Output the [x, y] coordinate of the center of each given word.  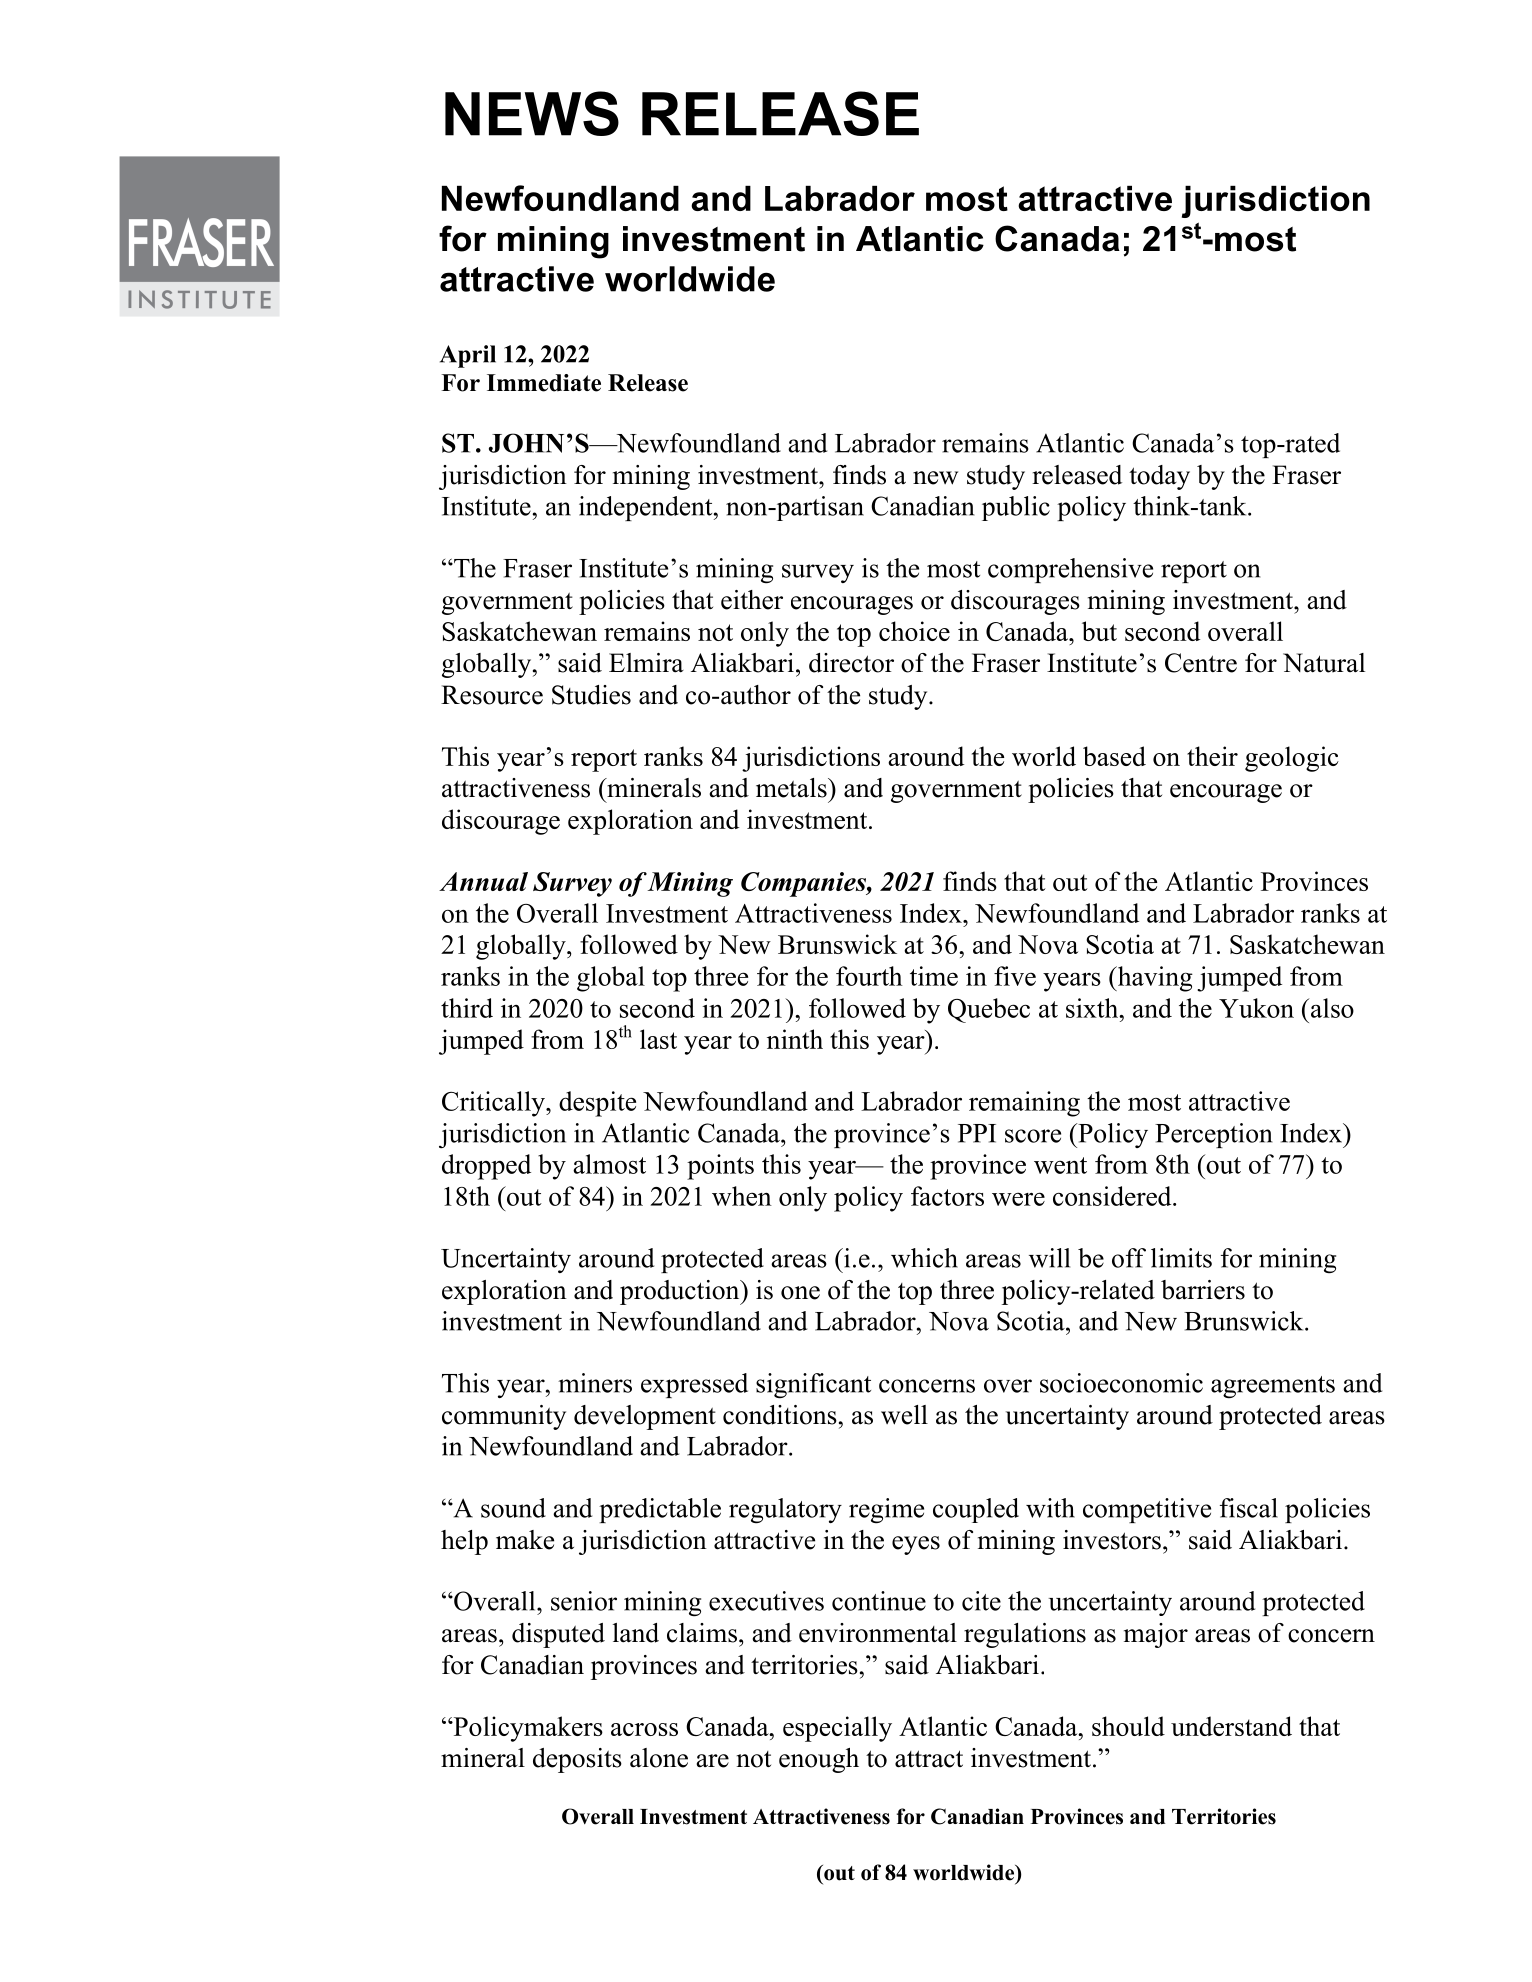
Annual [483, 881]
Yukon [1256, 1008]
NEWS [532, 113]
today [1159, 477]
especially [837, 1729]
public [1016, 508]
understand [1231, 1726]
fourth [869, 976]
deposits [577, 1760]
